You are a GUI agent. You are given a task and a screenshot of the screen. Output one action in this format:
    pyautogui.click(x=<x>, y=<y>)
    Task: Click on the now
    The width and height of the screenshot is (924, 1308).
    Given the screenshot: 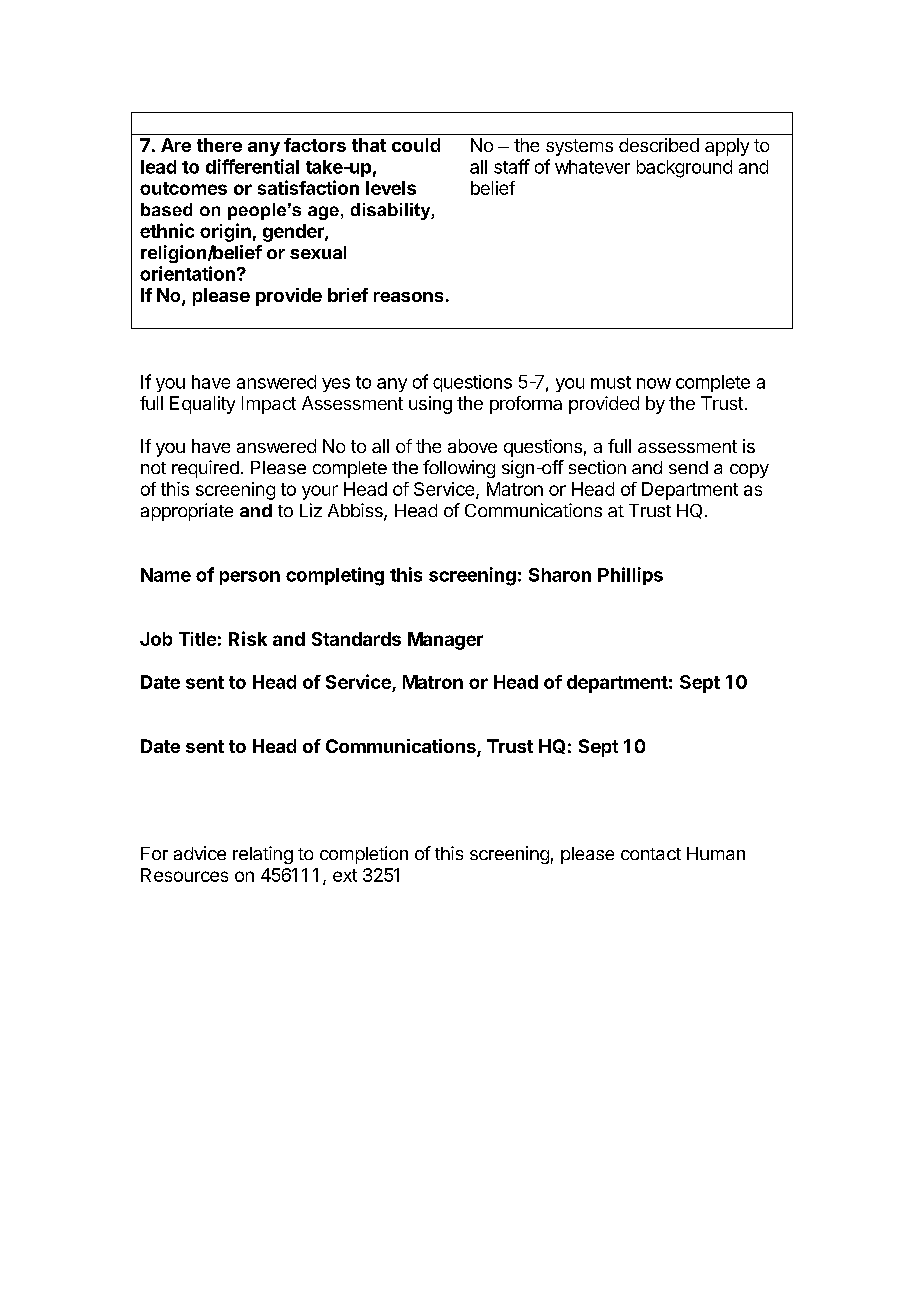 What is the action you would take?
    pyautogui.click(x=654, y=383)
